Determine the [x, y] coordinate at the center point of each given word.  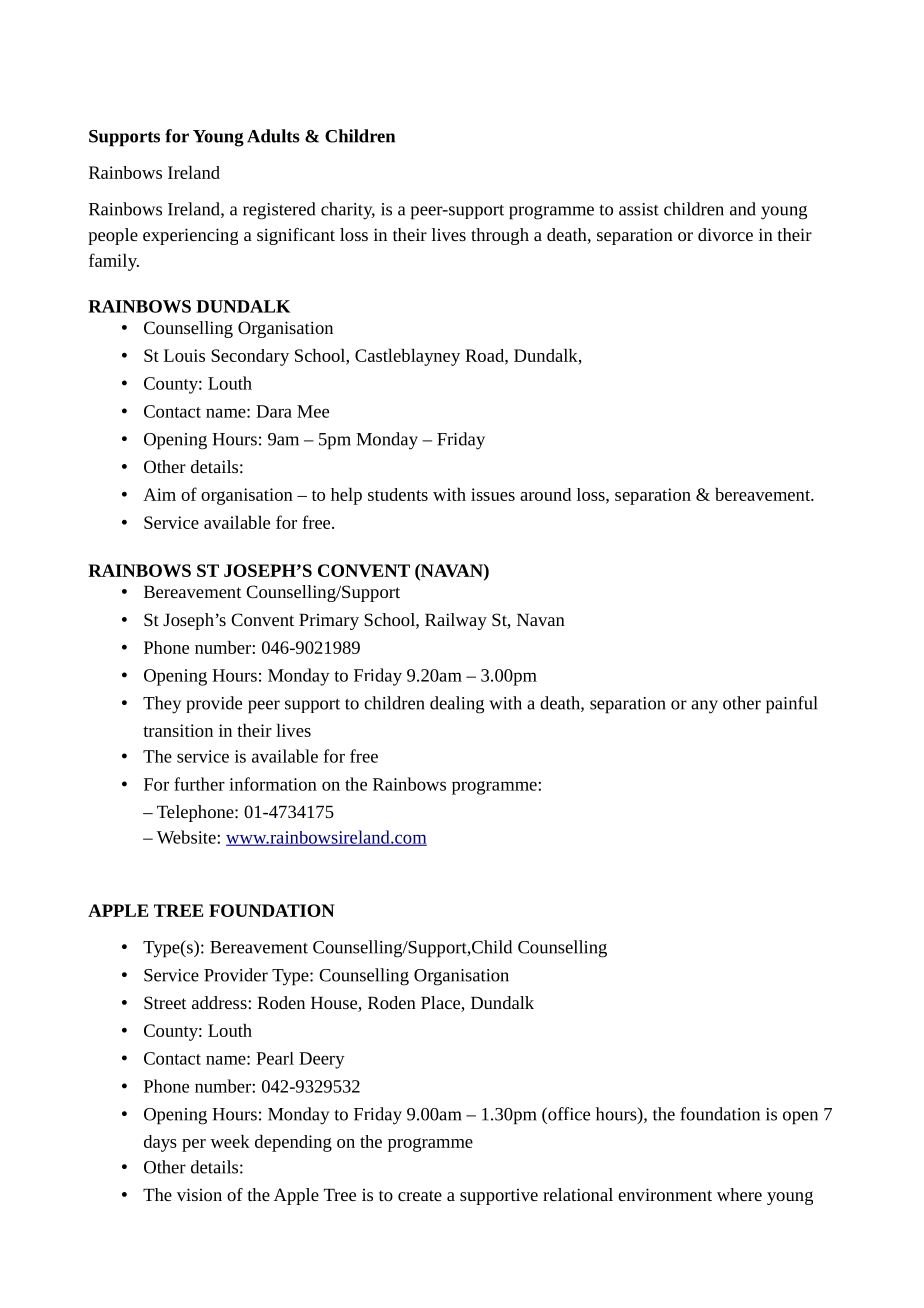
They [162, 705]
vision [199, 1194]
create [420, 1195]
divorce [725, 234]
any [704, 707]
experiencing [190, 236]
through [500, 236]
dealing [457, 705]
